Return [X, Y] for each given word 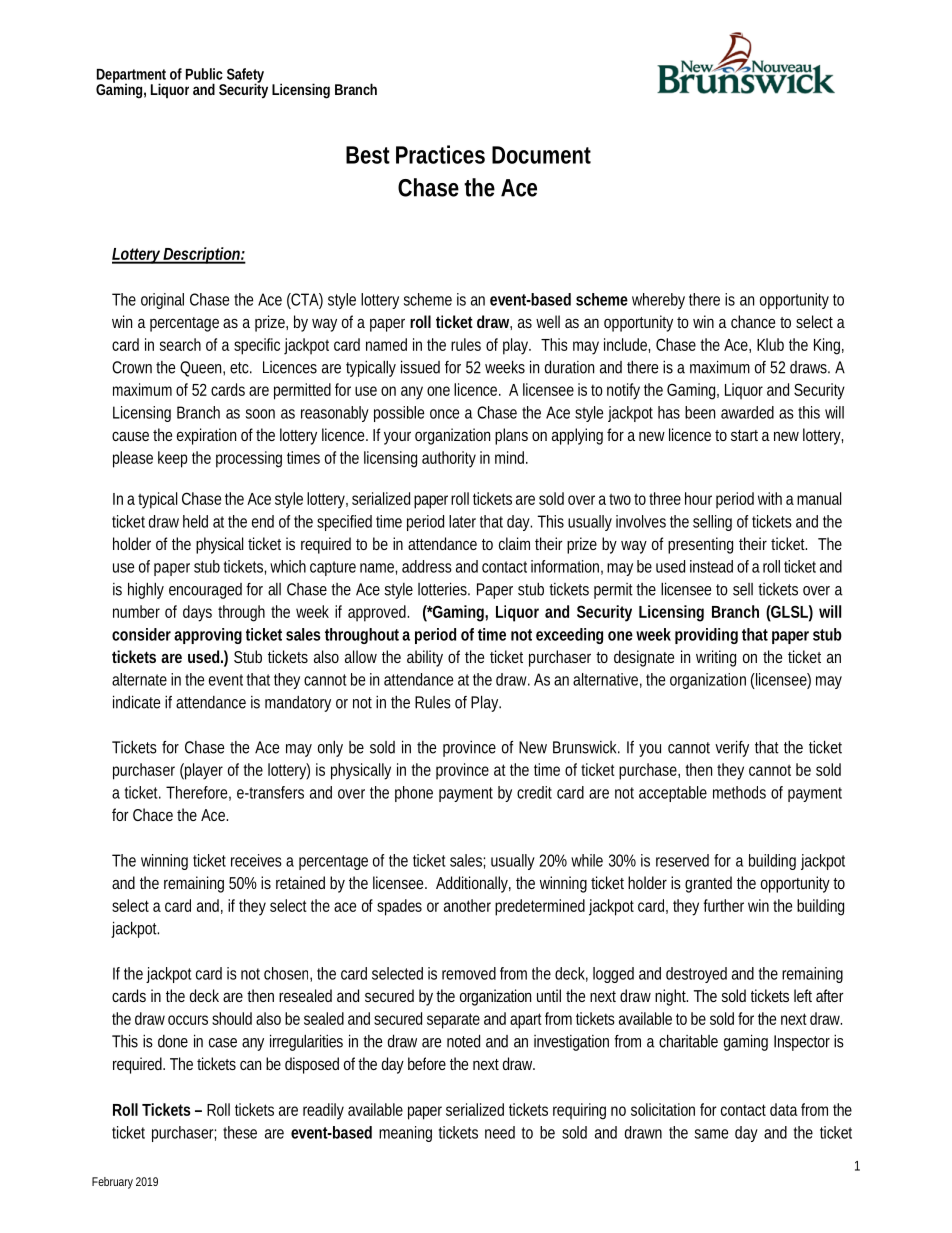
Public [204, 74]
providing [706, 636]
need [500, 1132]
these [240, 1132]
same [711, 1134]
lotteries [444, 589]
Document [541, 155]
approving [208, 636]
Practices [440, 154]
